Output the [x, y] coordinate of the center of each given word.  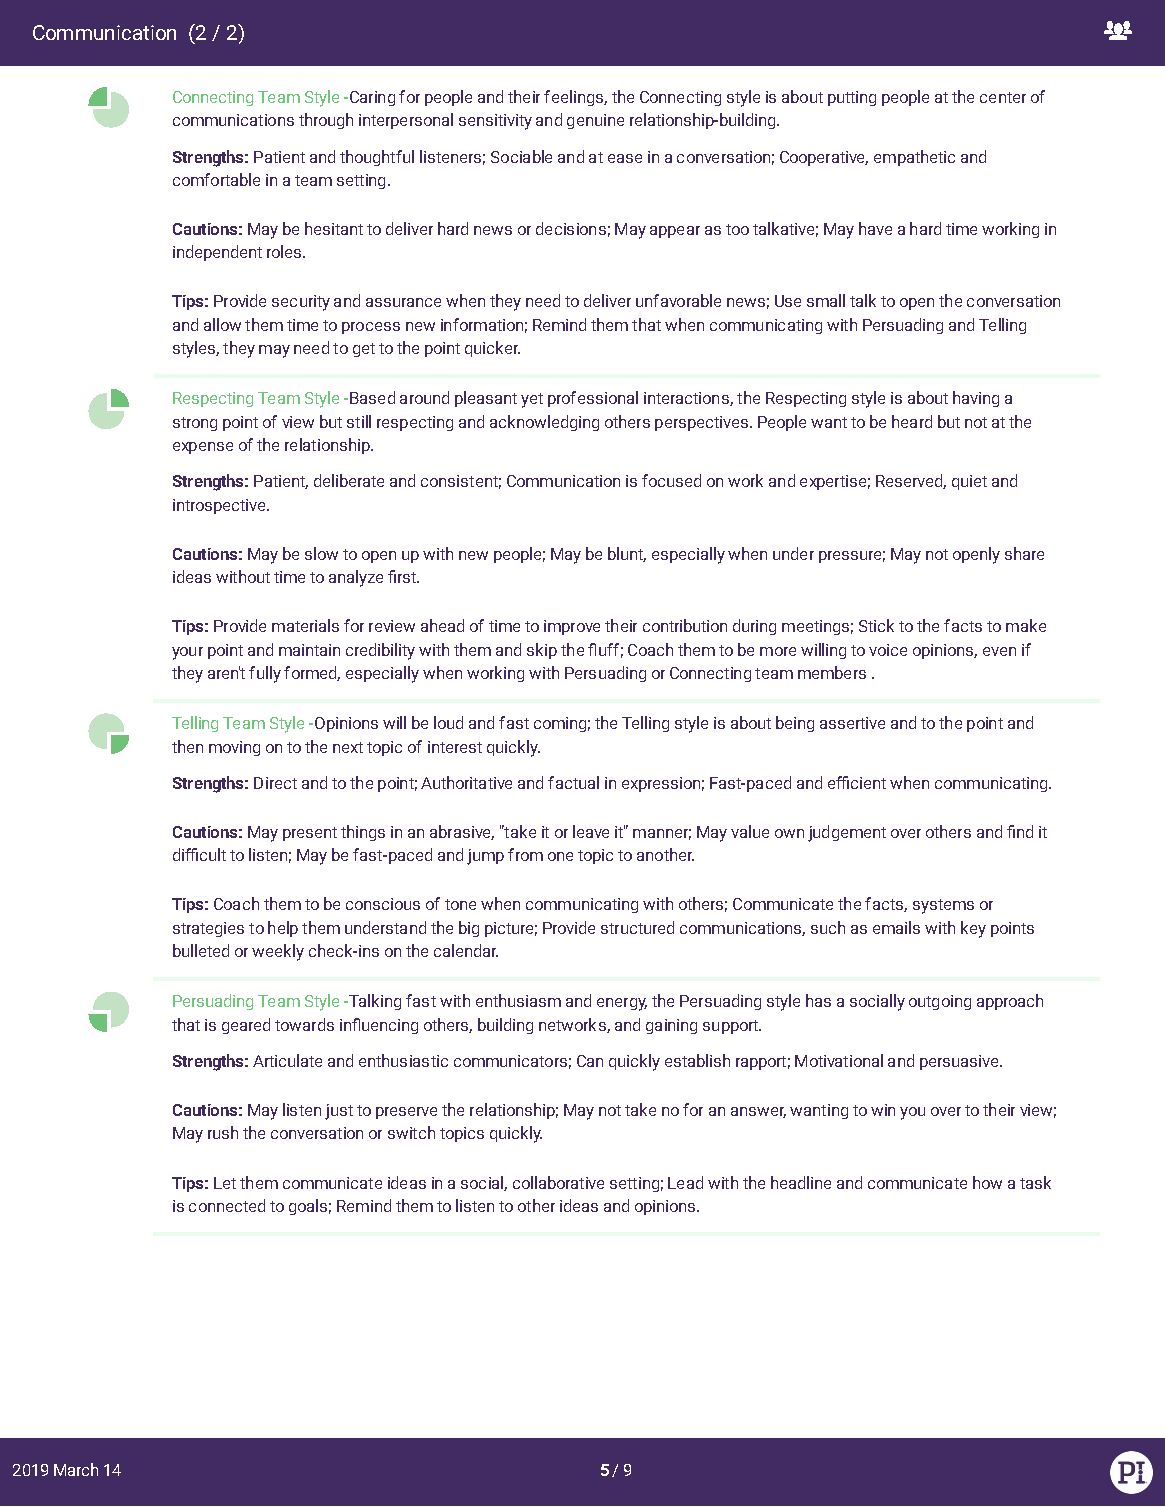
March [76, 1469]
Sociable [521, 156]
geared [246, 1026]
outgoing [940, 1002]
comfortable [216, 179]
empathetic [914, 158]
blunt [627, 554]
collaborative [558, 1182]
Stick [876, 625]
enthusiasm [518, 1000]
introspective [220, 506]
